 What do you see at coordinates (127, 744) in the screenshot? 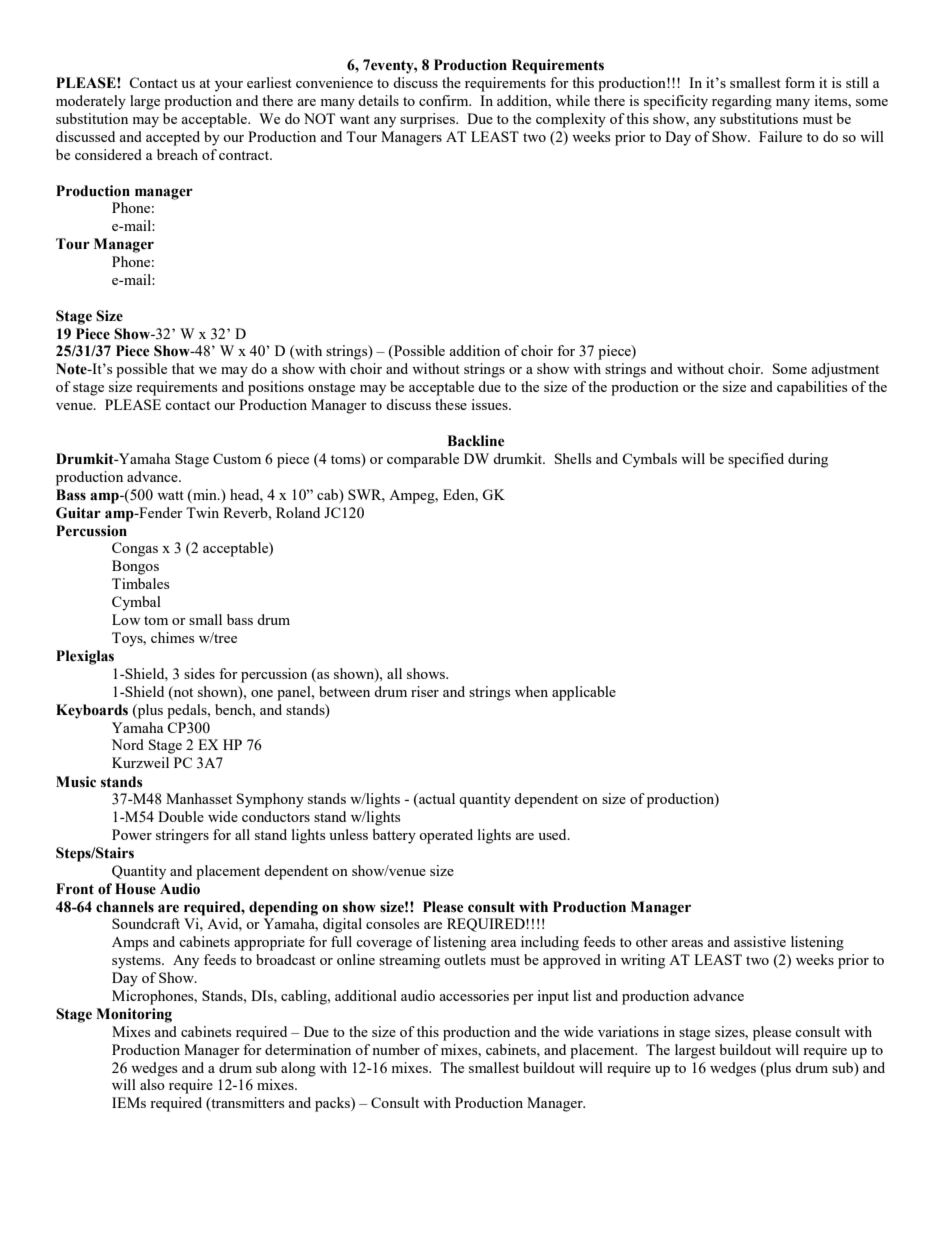
I see `Nord` at bounding box center [127, 744].
